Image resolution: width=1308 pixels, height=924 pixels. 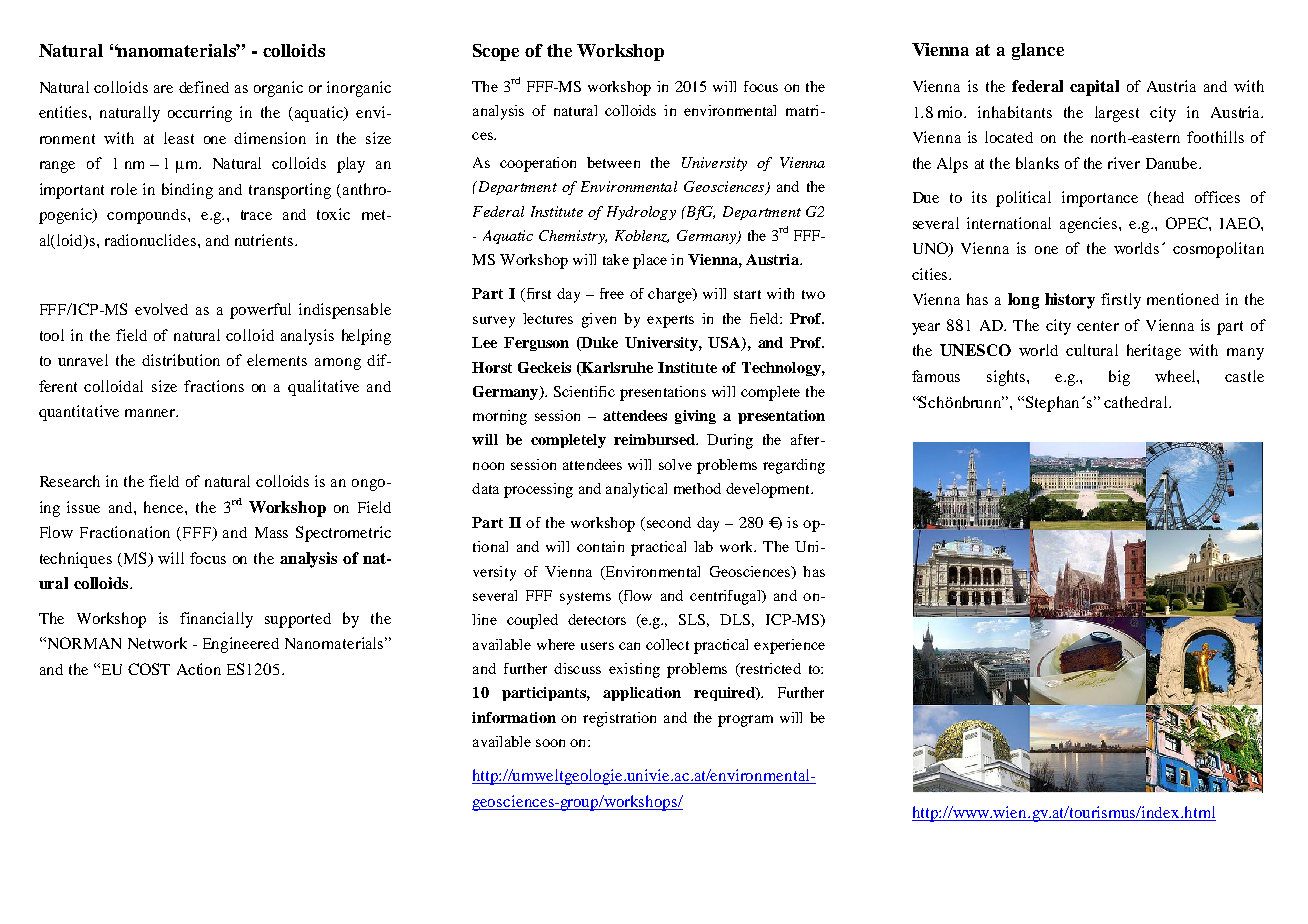 I want to click on COST, so click(x=149, y=669).
